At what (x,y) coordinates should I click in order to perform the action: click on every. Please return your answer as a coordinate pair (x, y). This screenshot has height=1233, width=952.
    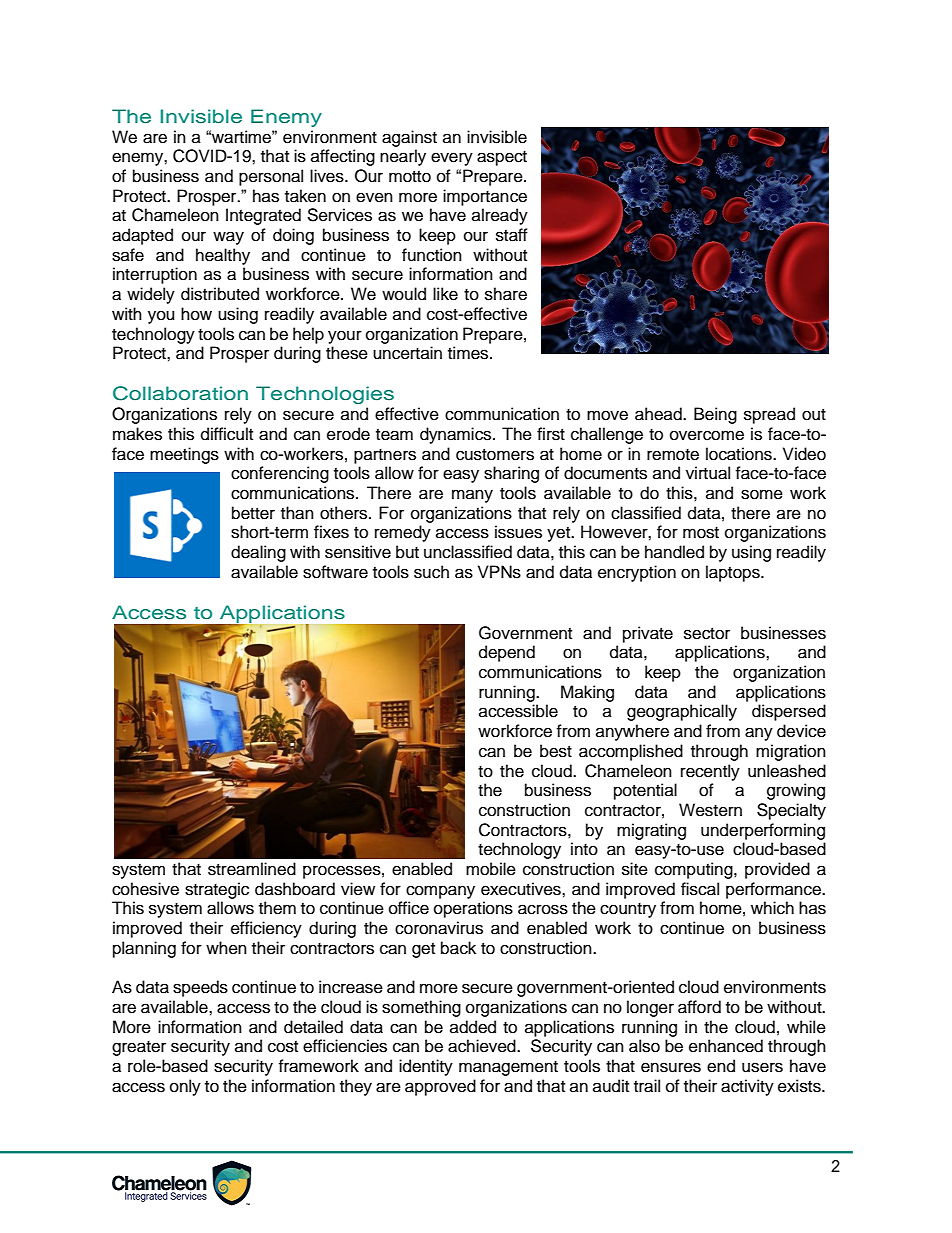
    Looking at the image, I should click on (452, 159).
